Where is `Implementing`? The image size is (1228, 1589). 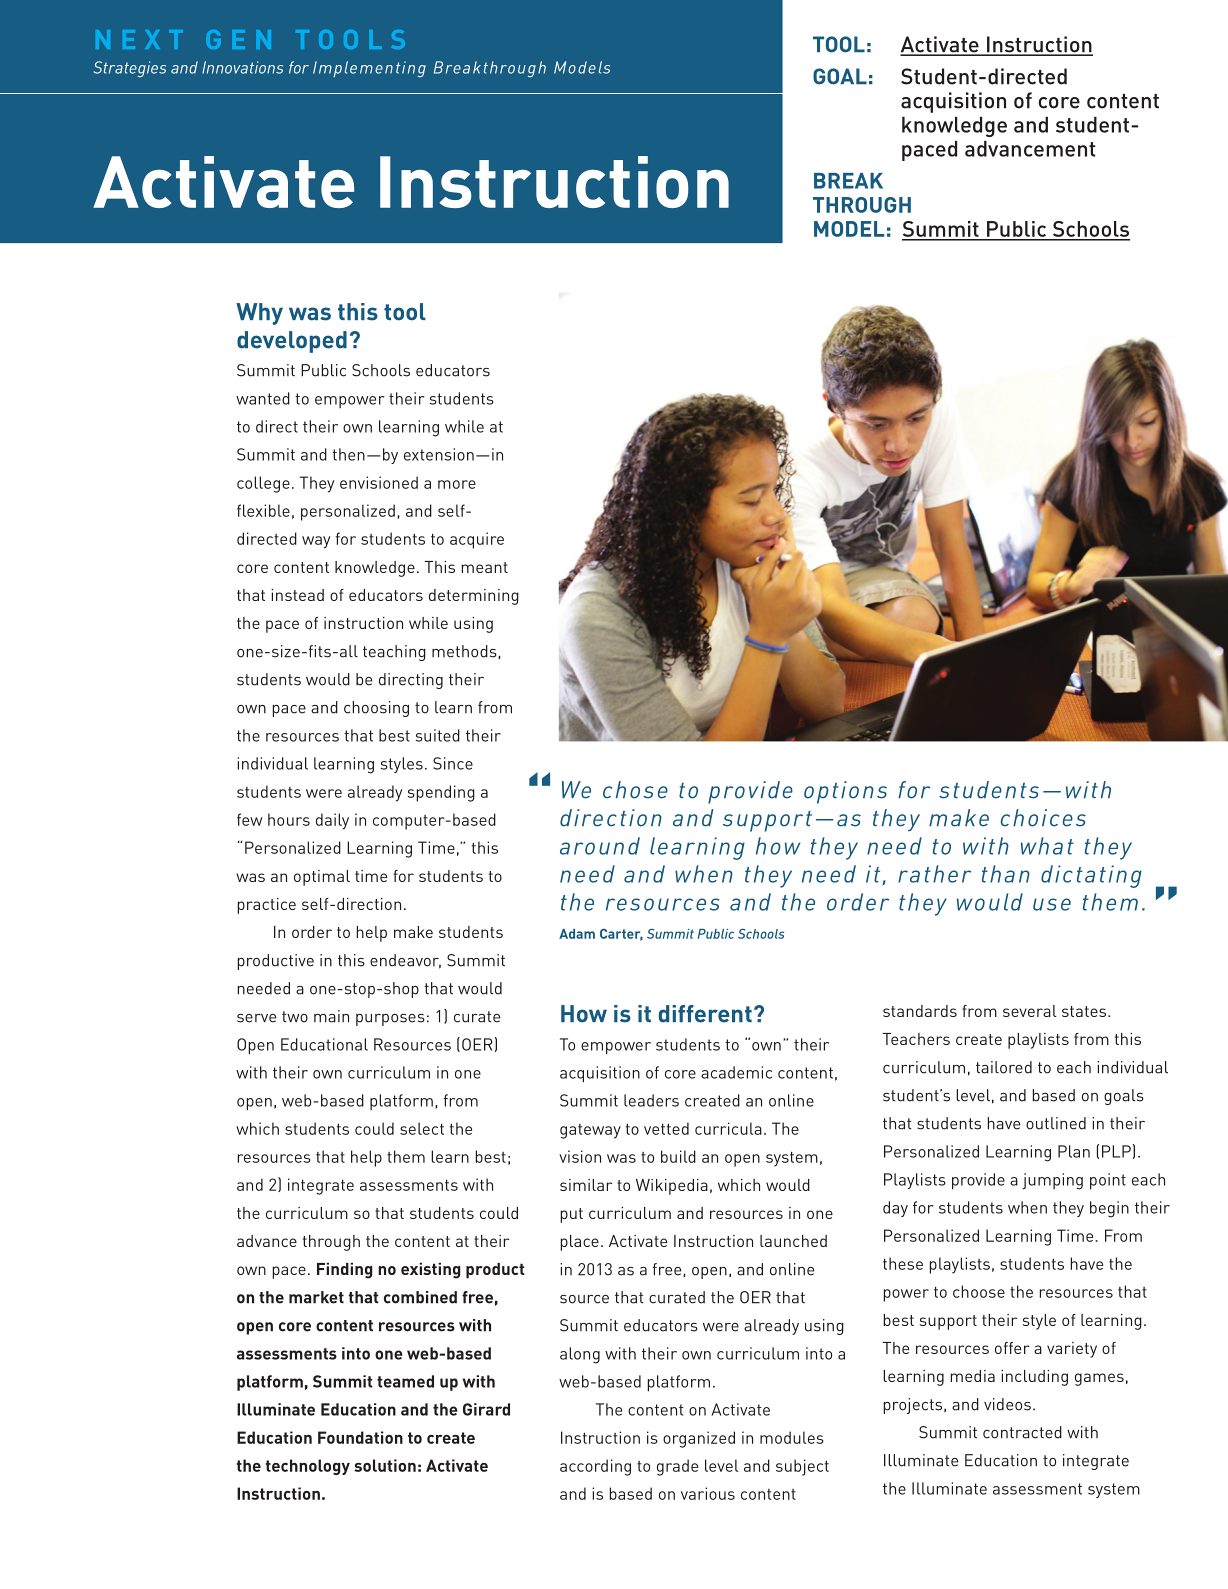 Implementing is located at coordinates (369, 69).
